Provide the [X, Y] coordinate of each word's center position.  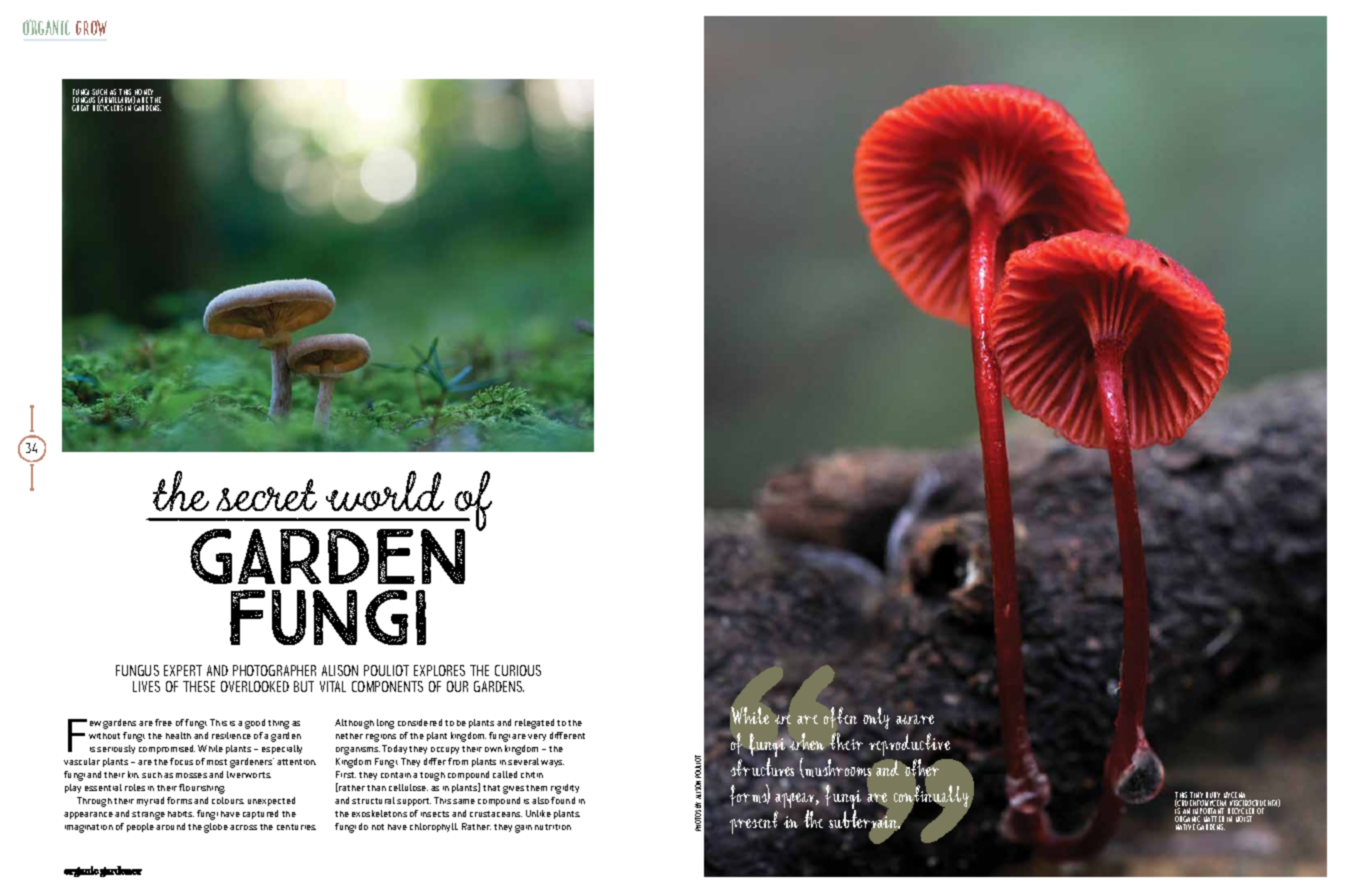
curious [518, 670]
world [385, 491]
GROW [91, 28]
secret [266, 495]
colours [228, 800]
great [80, 108]
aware [915, 719]
